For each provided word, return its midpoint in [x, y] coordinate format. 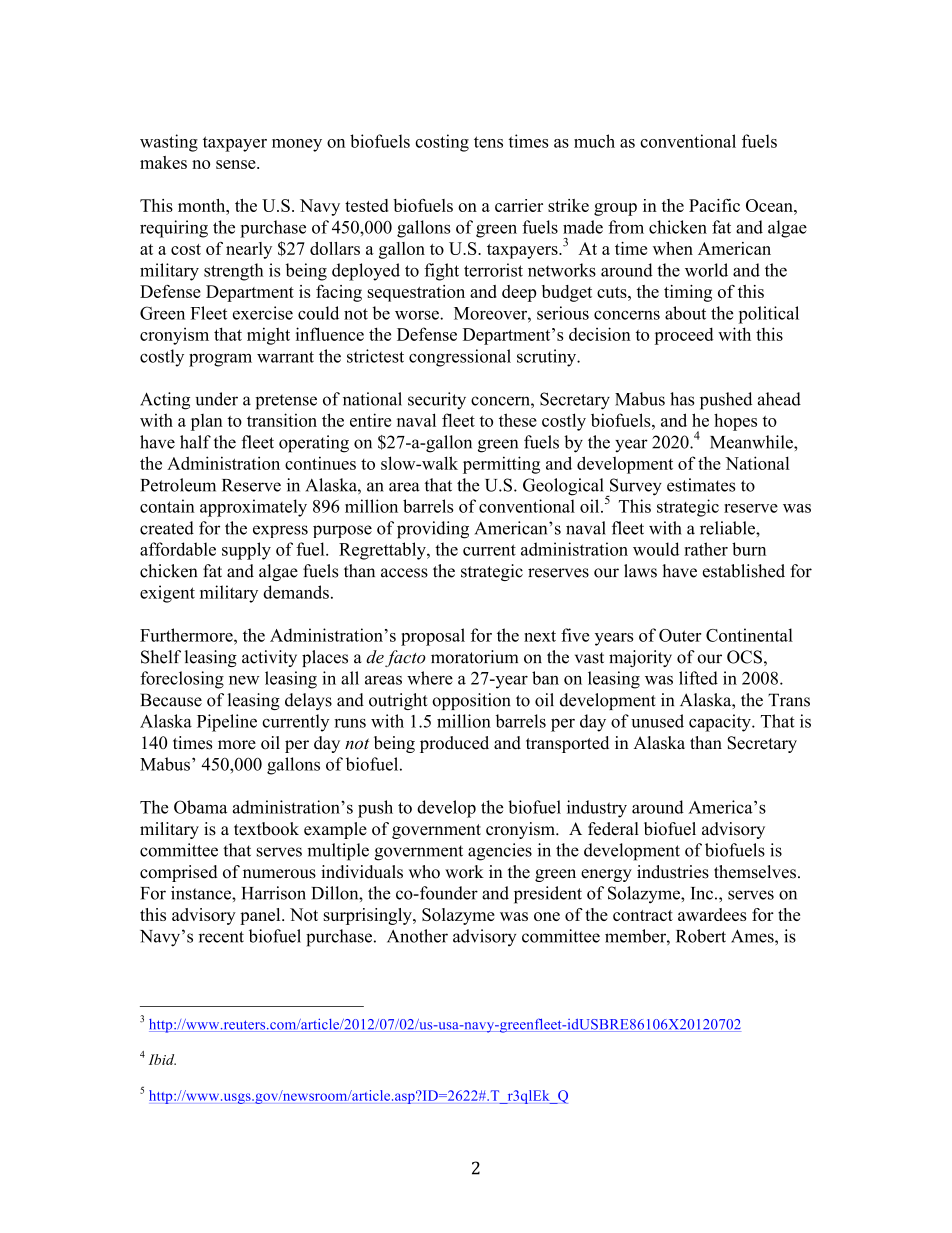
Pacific [714, 205]
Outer [680, 635]
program [220, 360]
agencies [500, 852]
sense [237, 164]
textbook [266, 829]
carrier [519, 205]
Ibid [162, 1059]
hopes [735, 422]
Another [417, 936]
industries [673, 872]
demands [296, 592]
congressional [460, 358]
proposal [433, 637]
